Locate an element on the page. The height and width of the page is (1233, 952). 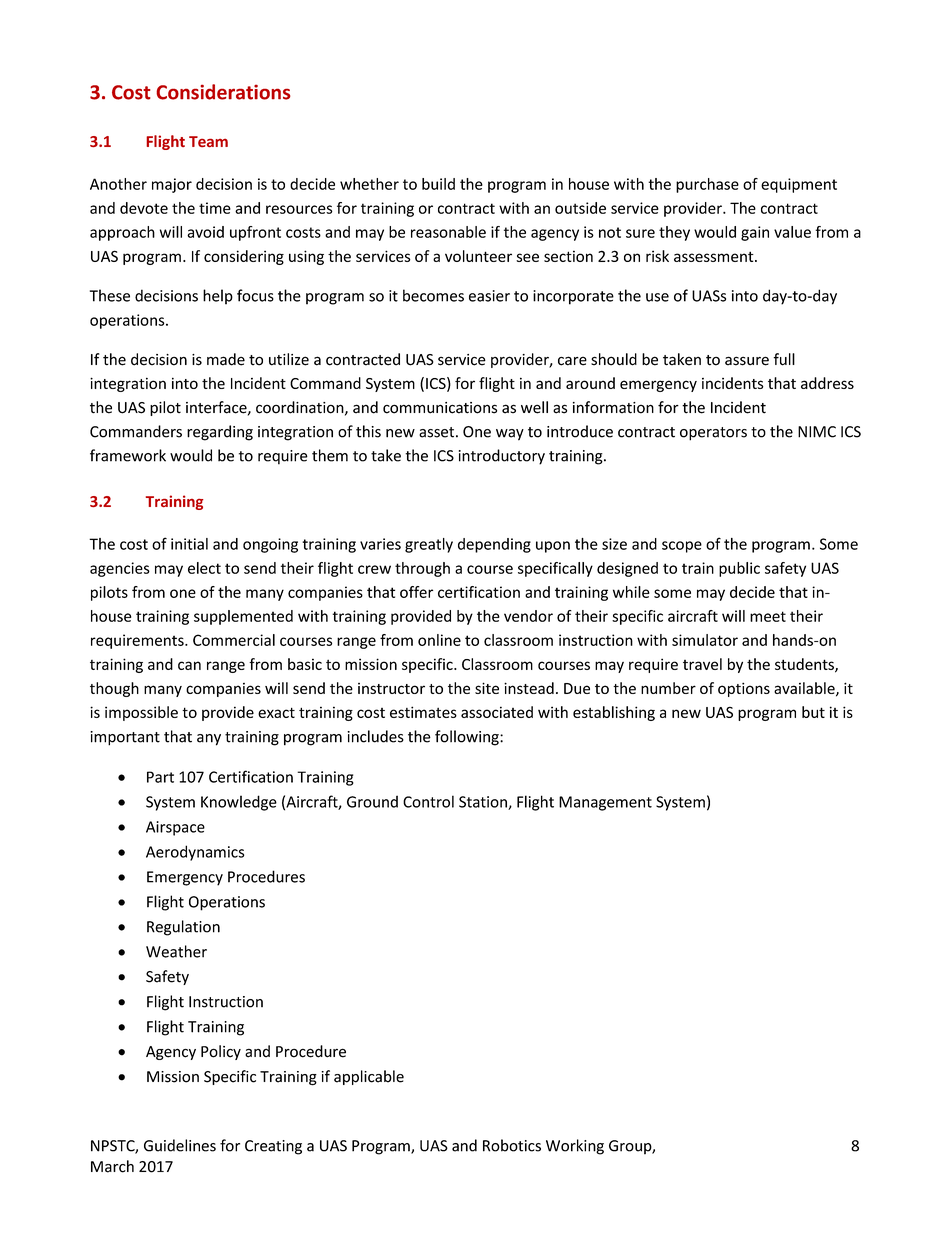
Commercial is located at coordinates (234, 640).
